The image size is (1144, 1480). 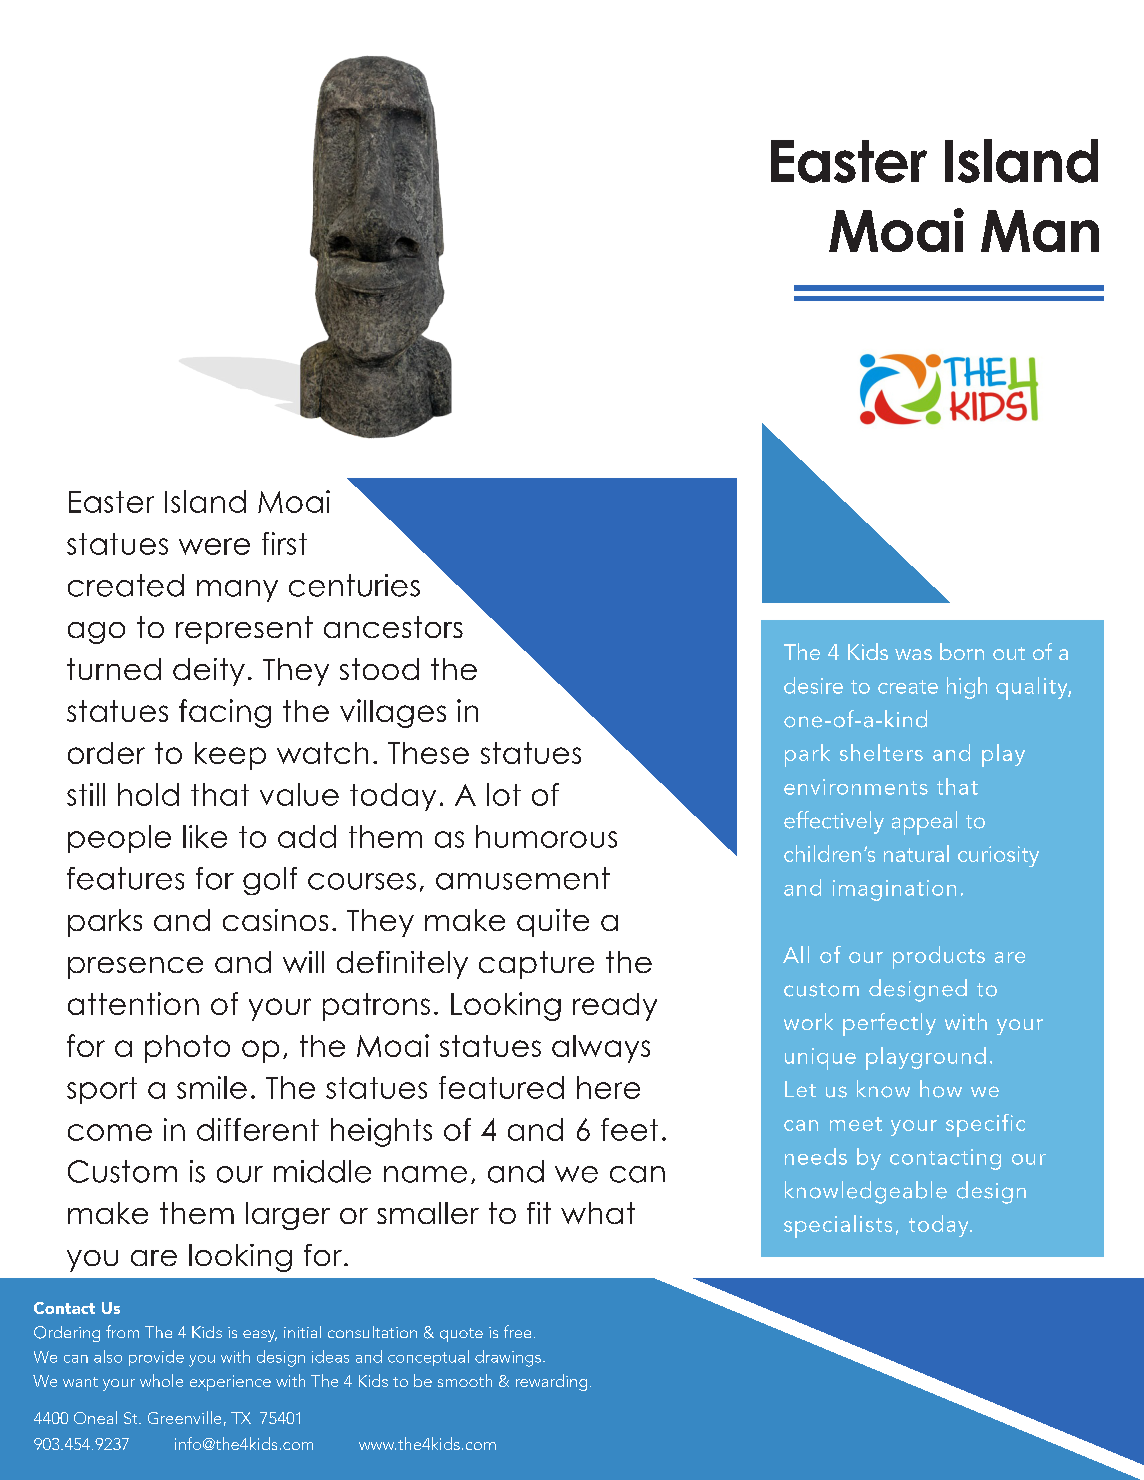 I want to click on capture, so click(x=536, y=965).
